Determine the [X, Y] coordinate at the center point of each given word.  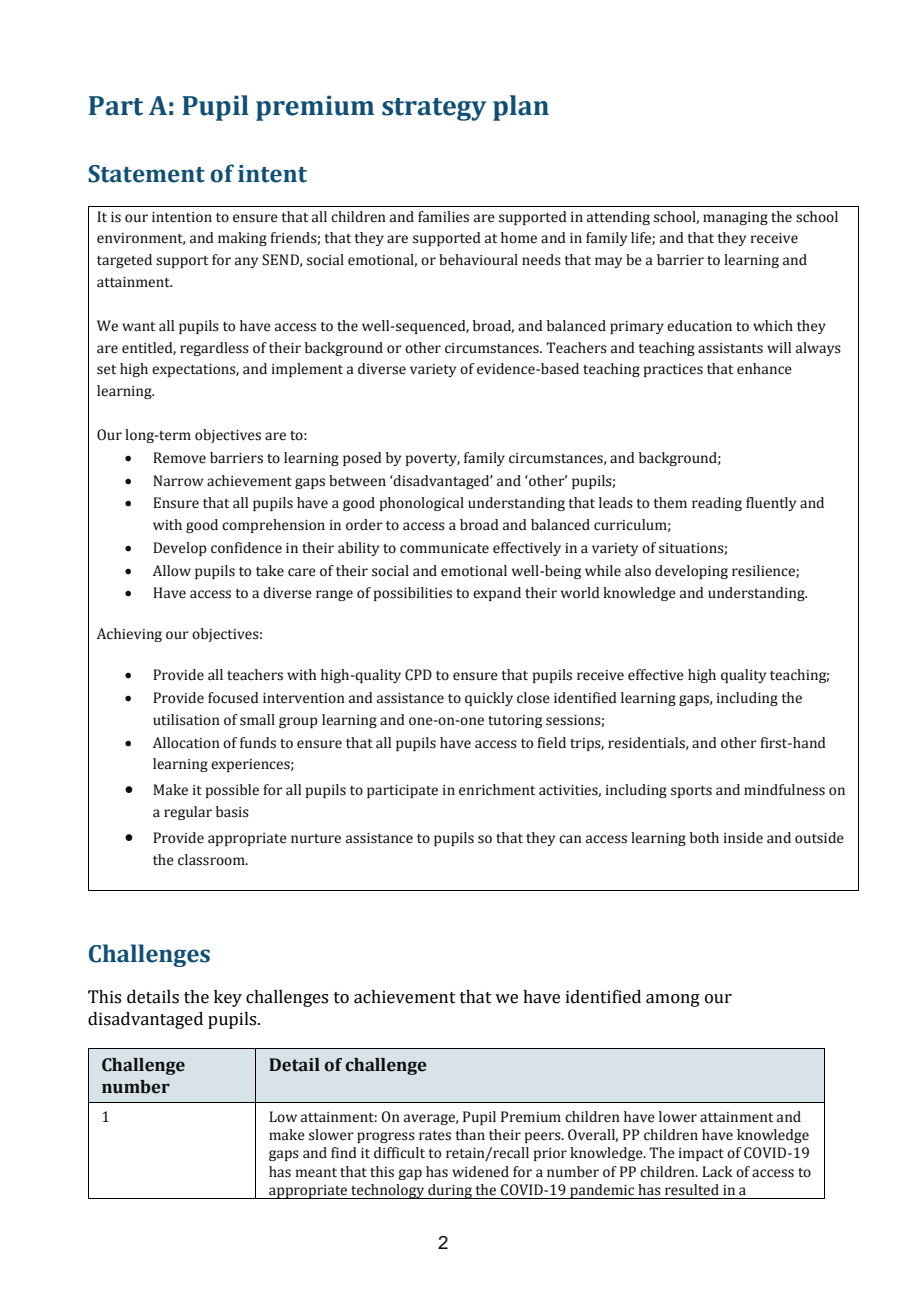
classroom [212, 860]
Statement [146, 174]
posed [362, 459]
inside [743, 838]
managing [735, 218]
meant [316, 1173]
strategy [434, 109]
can [570, 839]
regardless [214, 349]
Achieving [129, 635]
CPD [418, 675]
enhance [764, 369]
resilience [764, 571]
